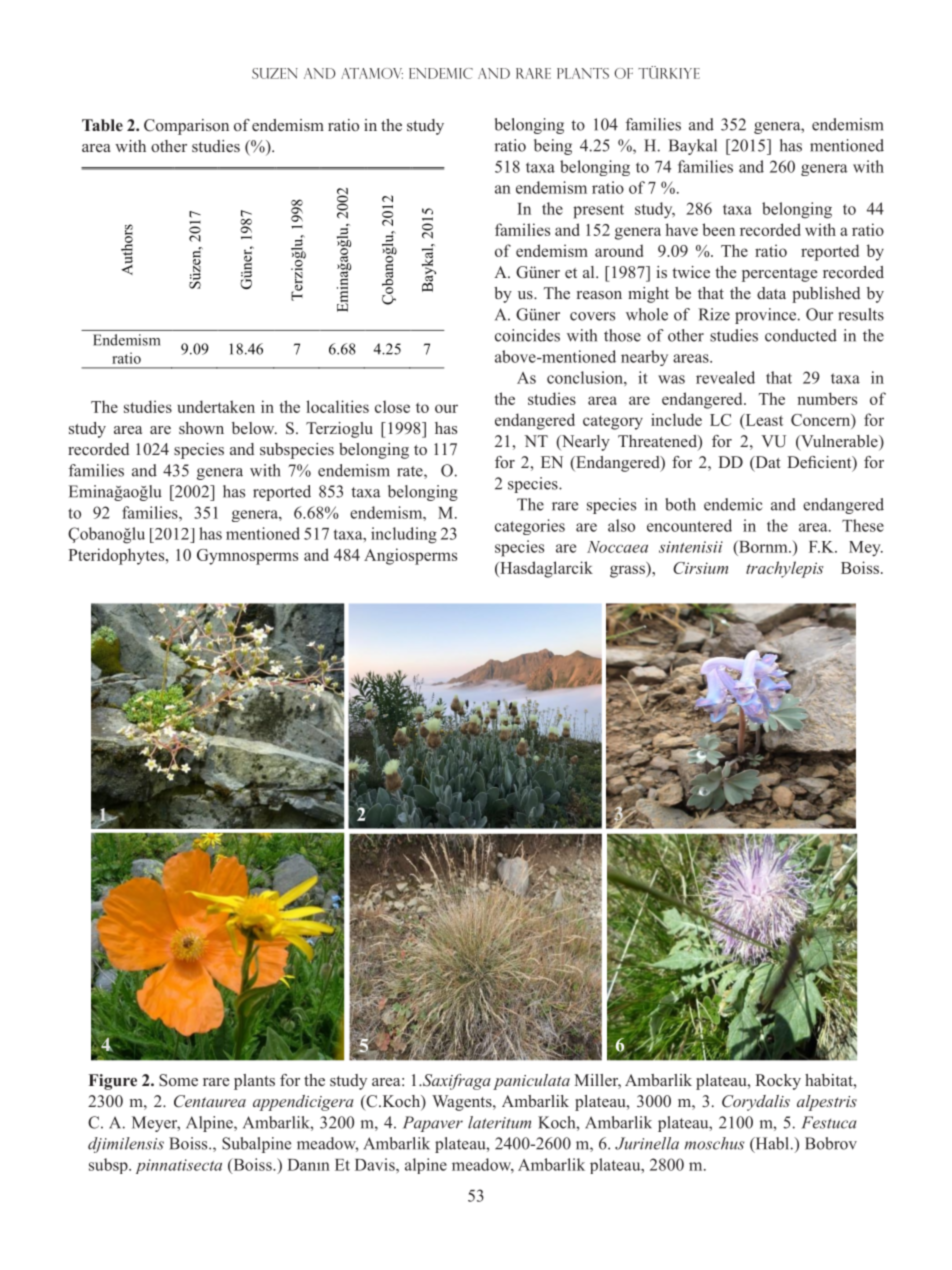 This screenshot has height=1270, width=952. I want to click on Gymnosperms, so click(247, 557).
